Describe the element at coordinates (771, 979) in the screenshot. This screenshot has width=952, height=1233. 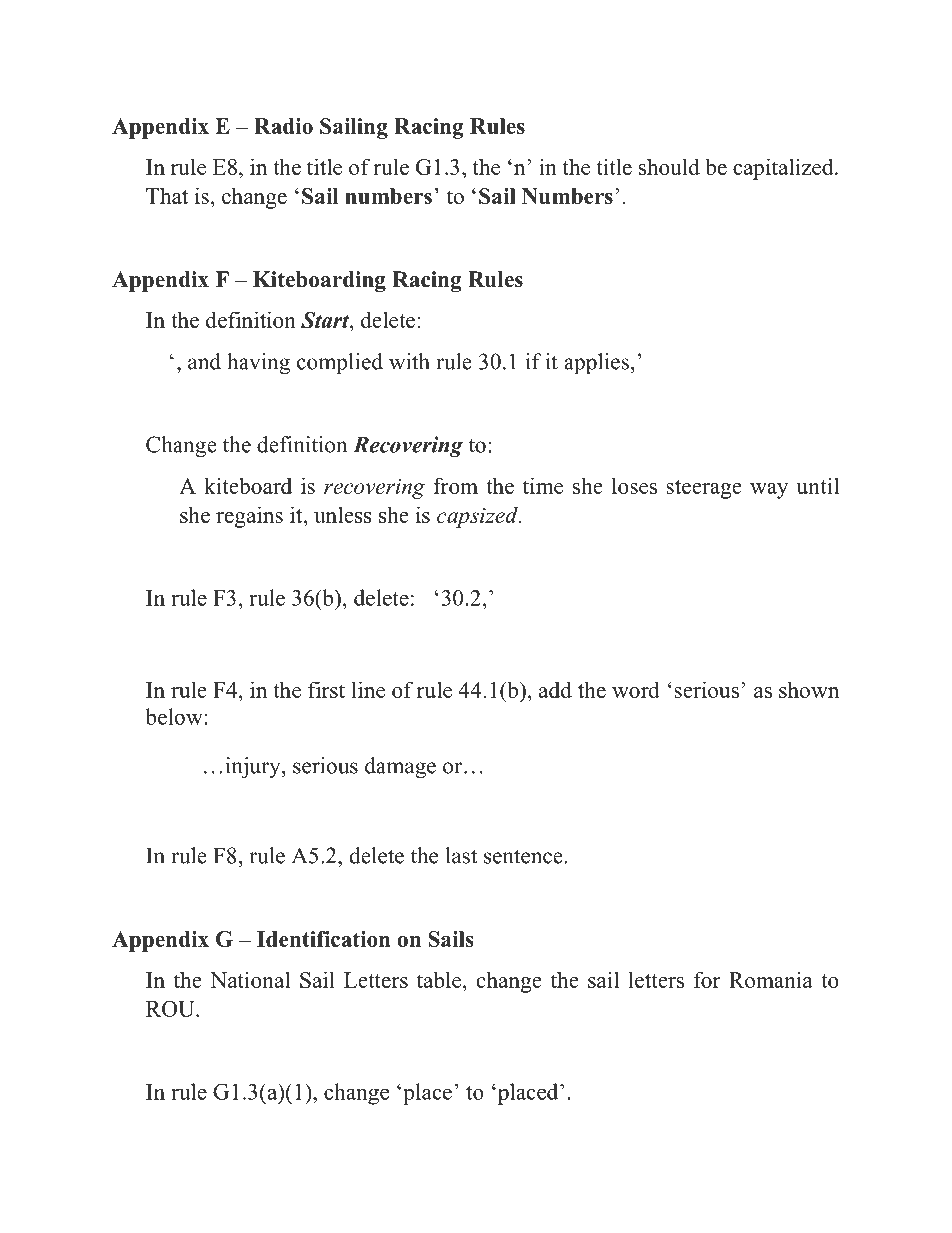
I see `Romania` at that location.
